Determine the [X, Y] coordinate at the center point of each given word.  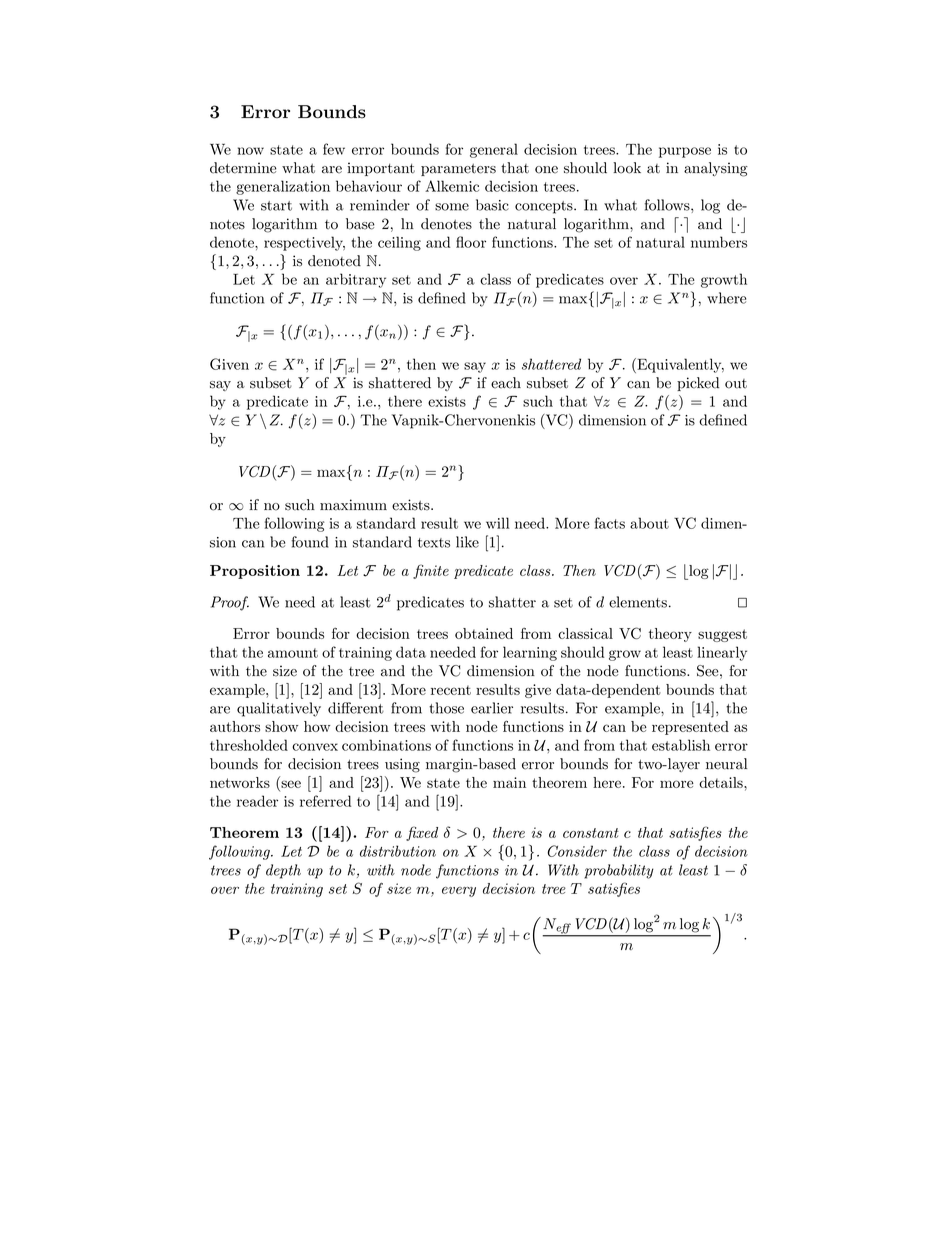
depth [283, 871]
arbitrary [356, 280]
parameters [458, 170]
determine [243, 168]
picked [698, 384]
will [497, 523]
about [649, 523]
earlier [492, 708]
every [459, 892]
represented [690, 728]
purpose [685, 152]
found [310, 542]
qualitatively [279, 709]
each [506, 383]
